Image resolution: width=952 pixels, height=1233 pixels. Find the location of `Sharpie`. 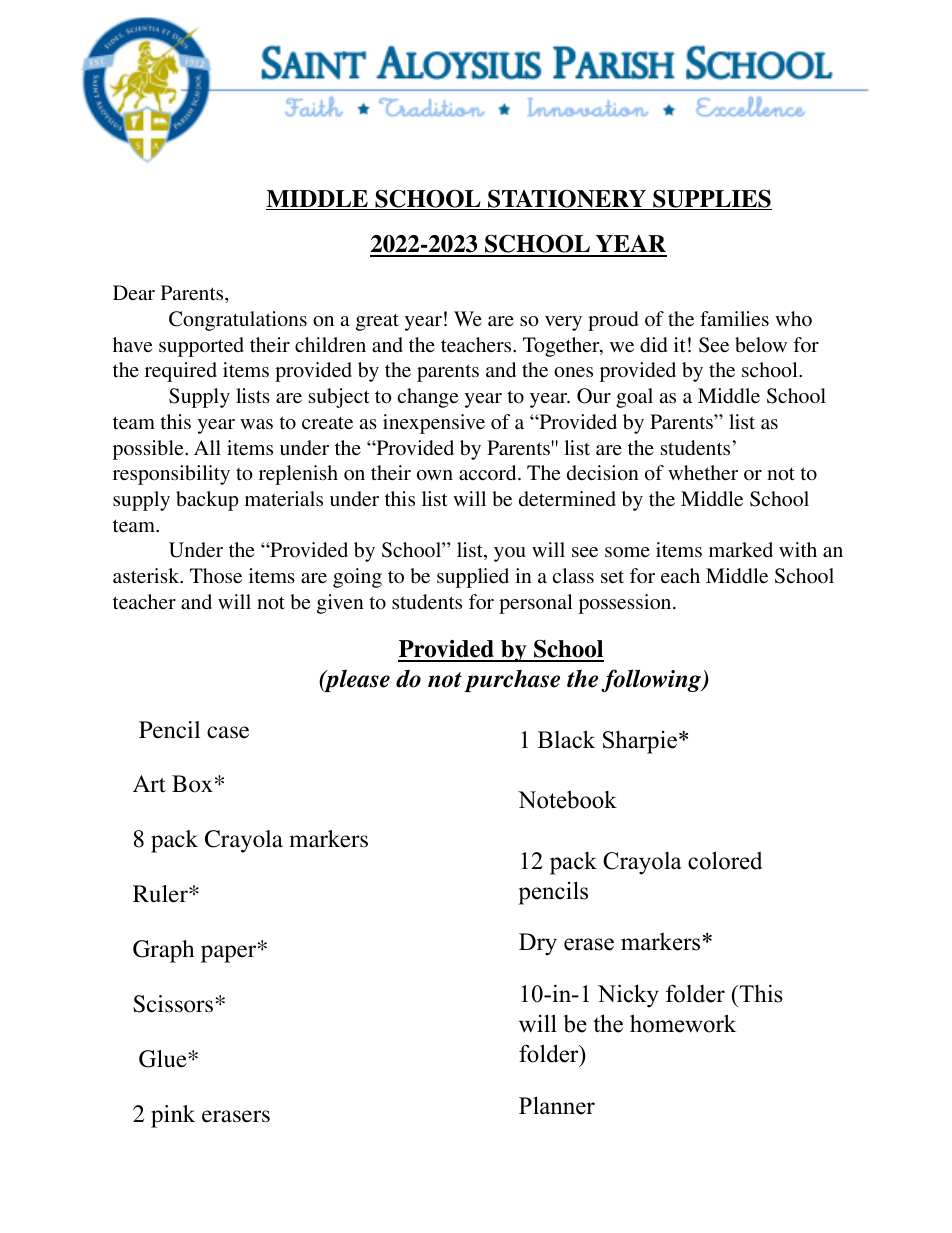

Sharpie is located at coordinates (640, 742).
